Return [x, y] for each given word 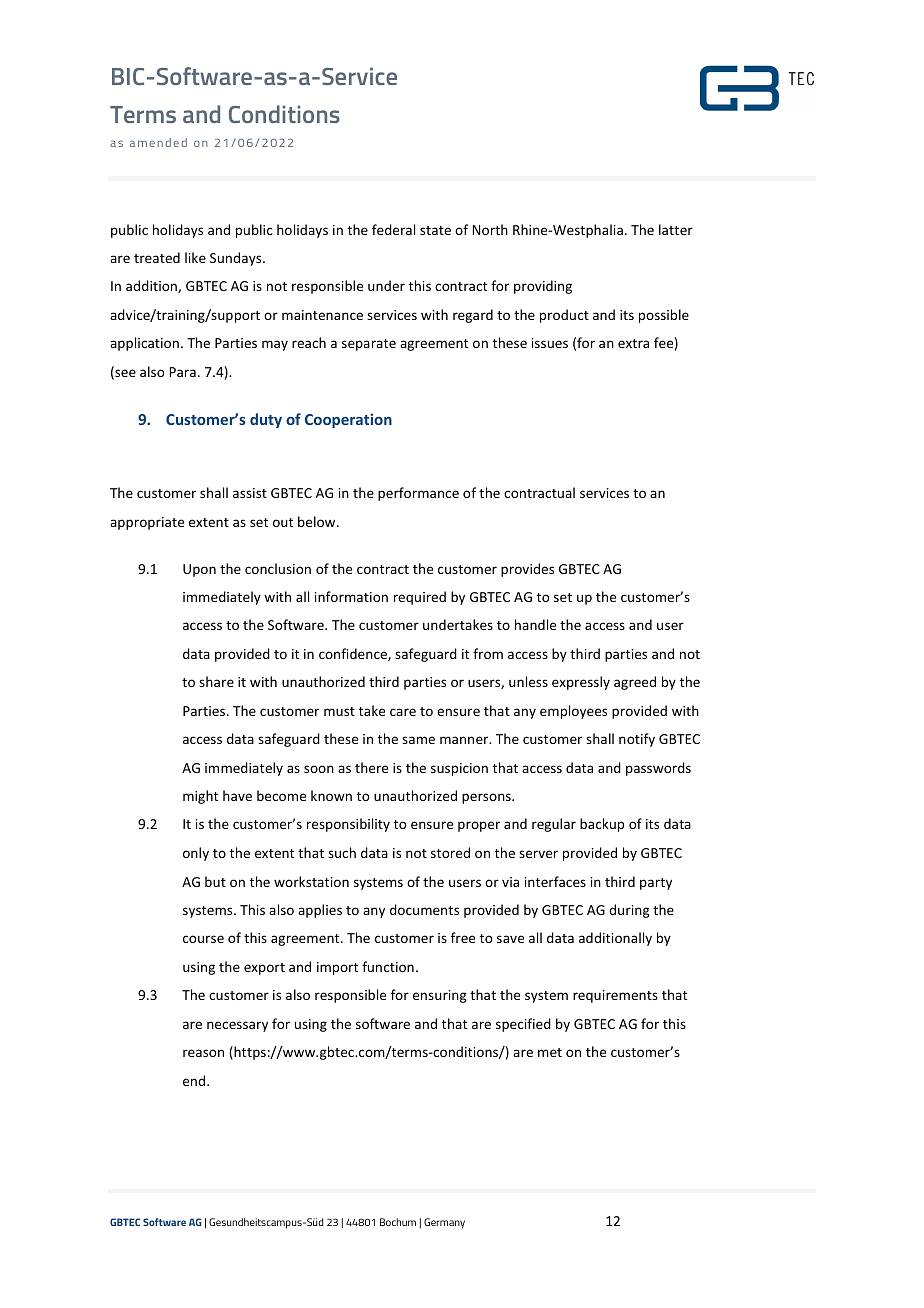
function [388, 966]
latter [676, 229]
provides [527, 570]
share [216, 681]
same [418, 740]
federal [393, 229]
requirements [615, 996]
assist [250, 493]
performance [418, 494]
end [194, 1080]
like [195, 257]
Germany [444, 1223]
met [550, 1052]
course [203, 939]
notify [637, 740]
